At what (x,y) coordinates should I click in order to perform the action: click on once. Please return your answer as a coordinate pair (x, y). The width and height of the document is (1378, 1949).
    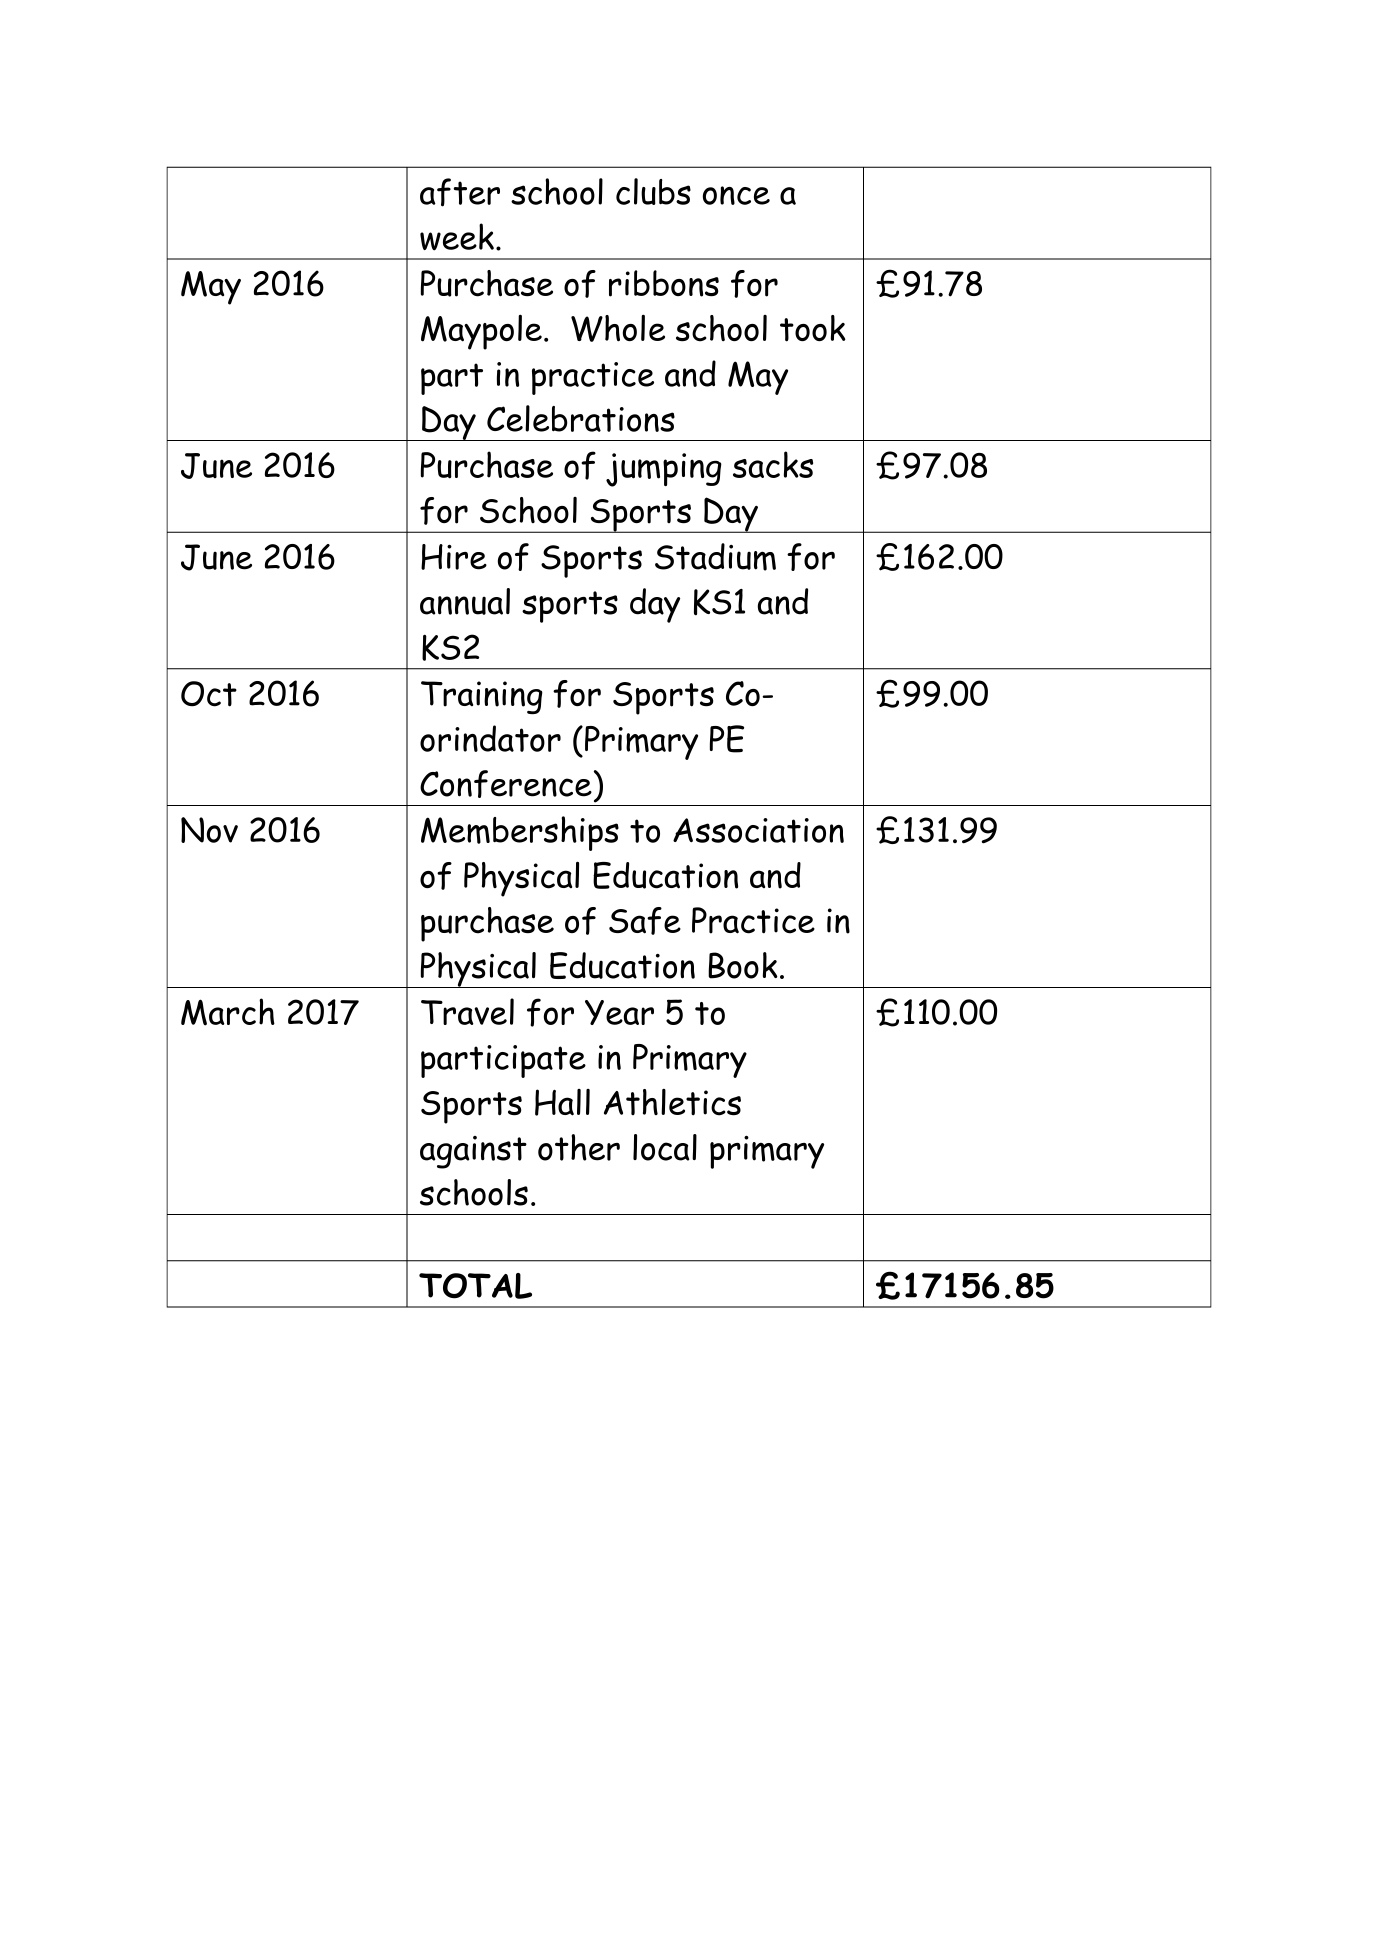
    Looking at the image, I should click on (736, 195).
